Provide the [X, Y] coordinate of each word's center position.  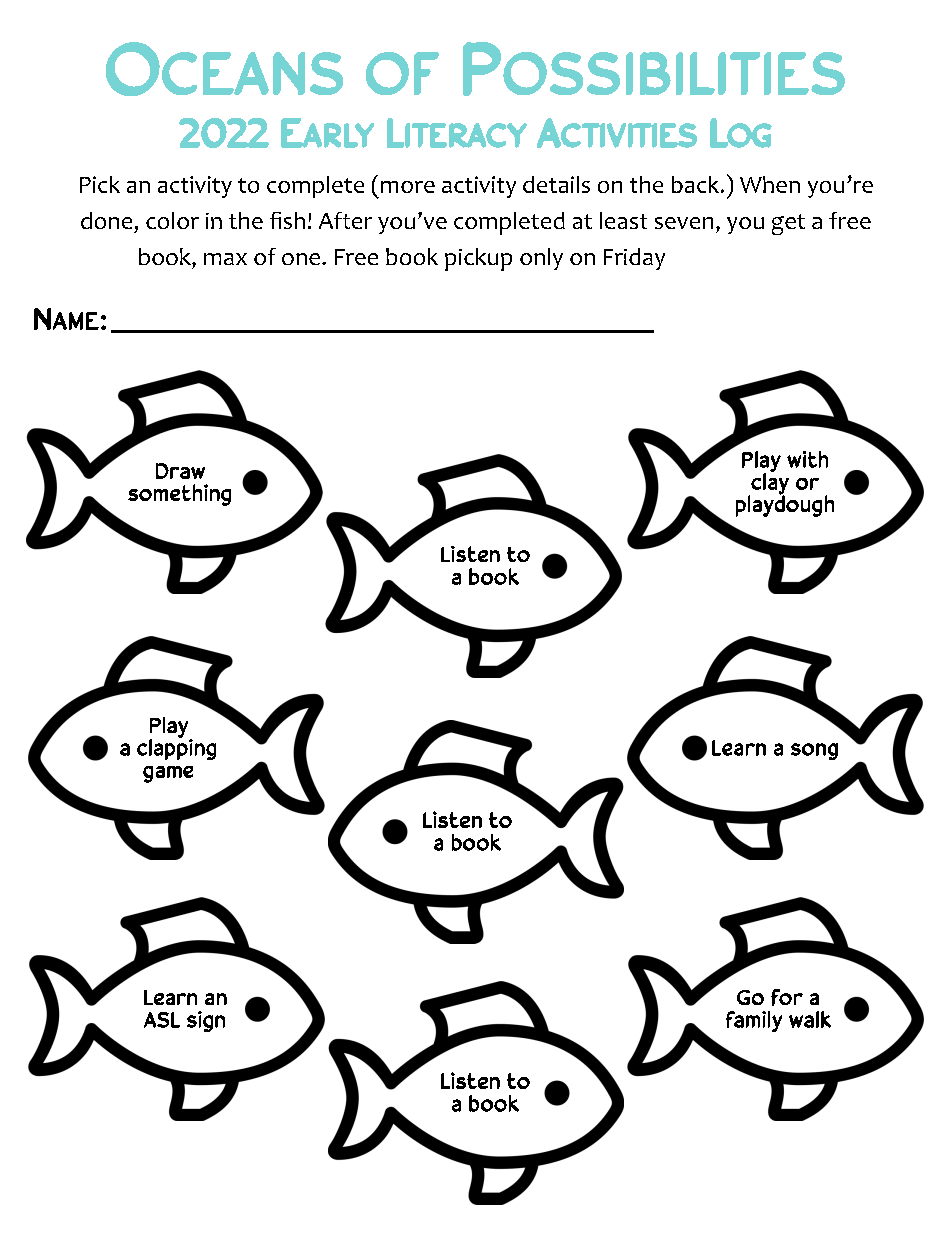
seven [684, 223]
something [179, 495]
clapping [176, 748]
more [408, 187]
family [754, 1021]
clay [769, 484]
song [814, 751]
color [172, 220]
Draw [180, 471]
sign [206, 1021]
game [168, 774]
